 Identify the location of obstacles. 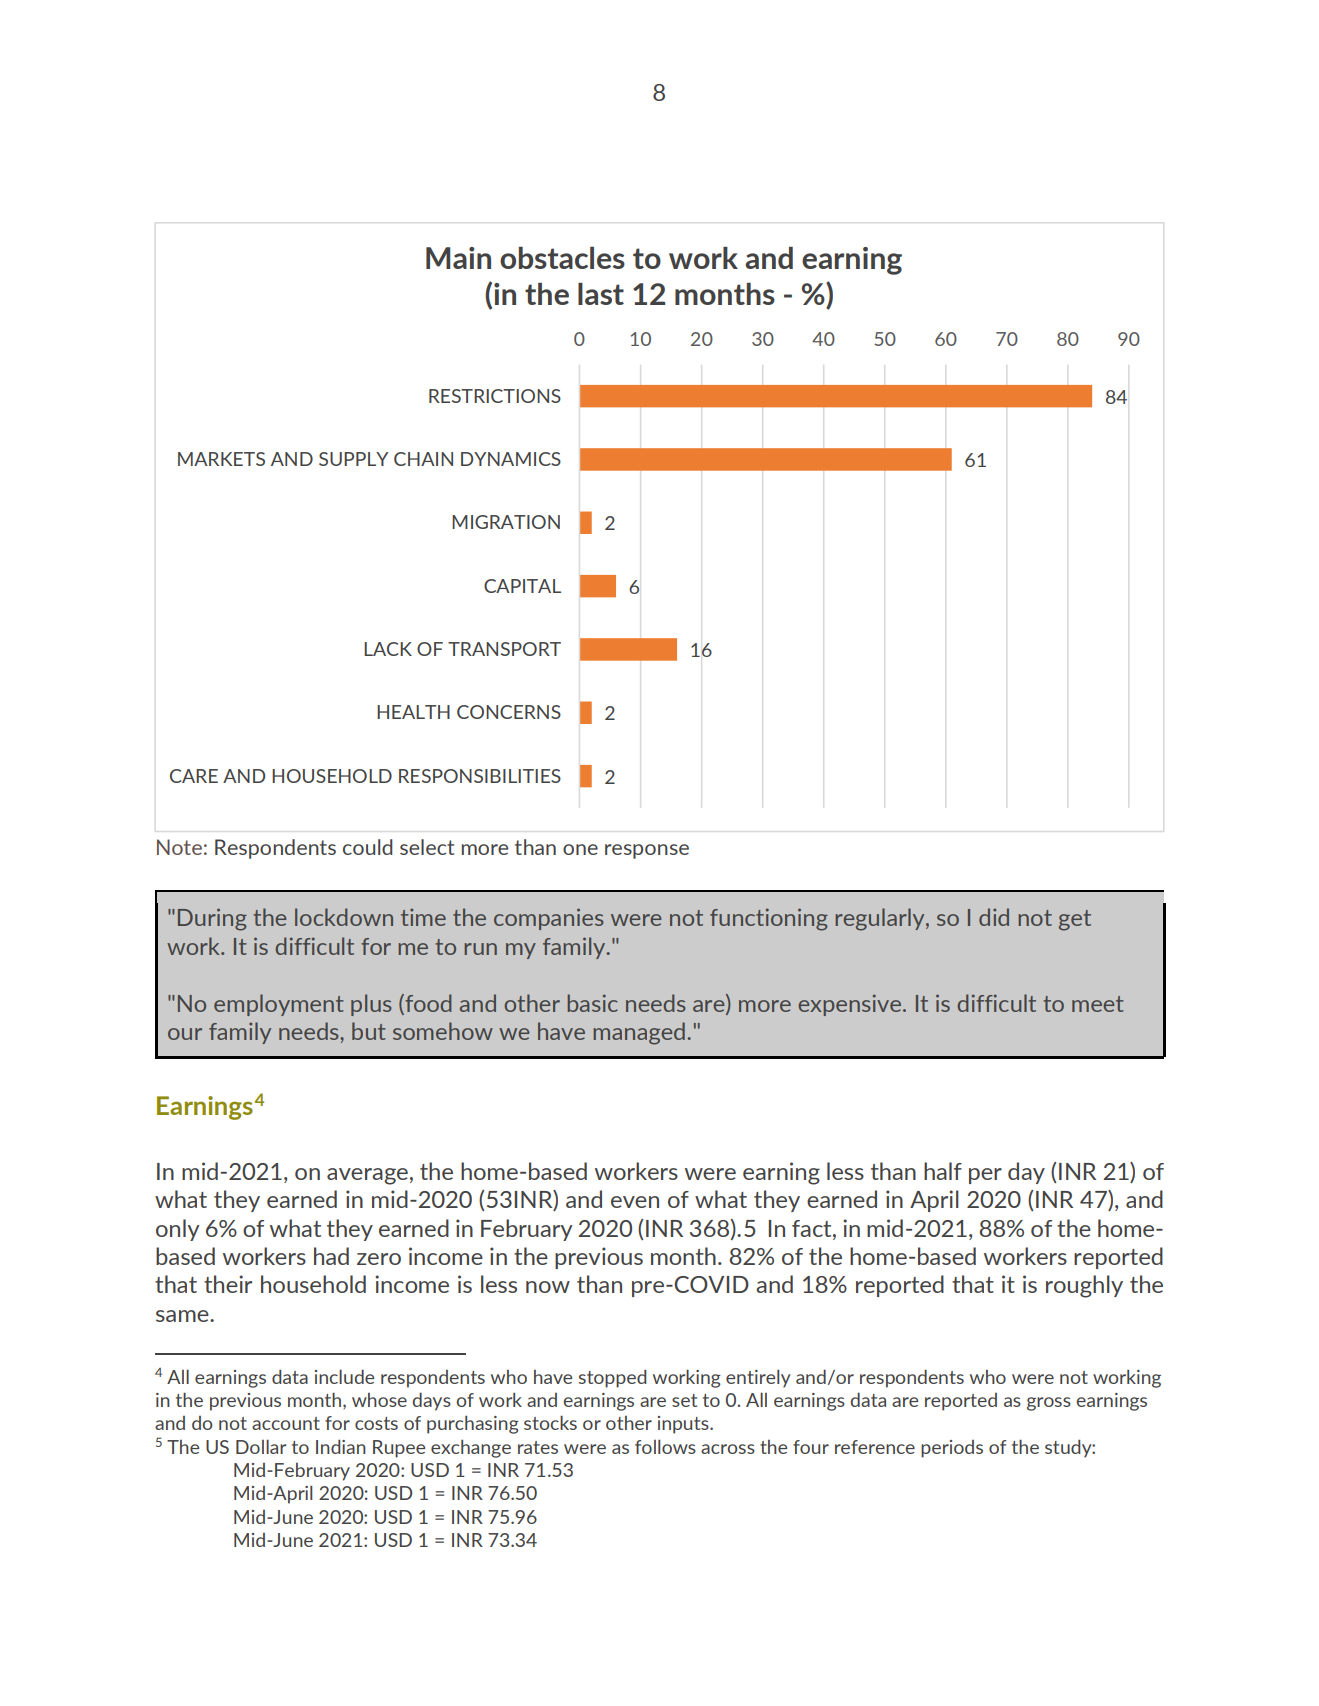
(562, 258).
